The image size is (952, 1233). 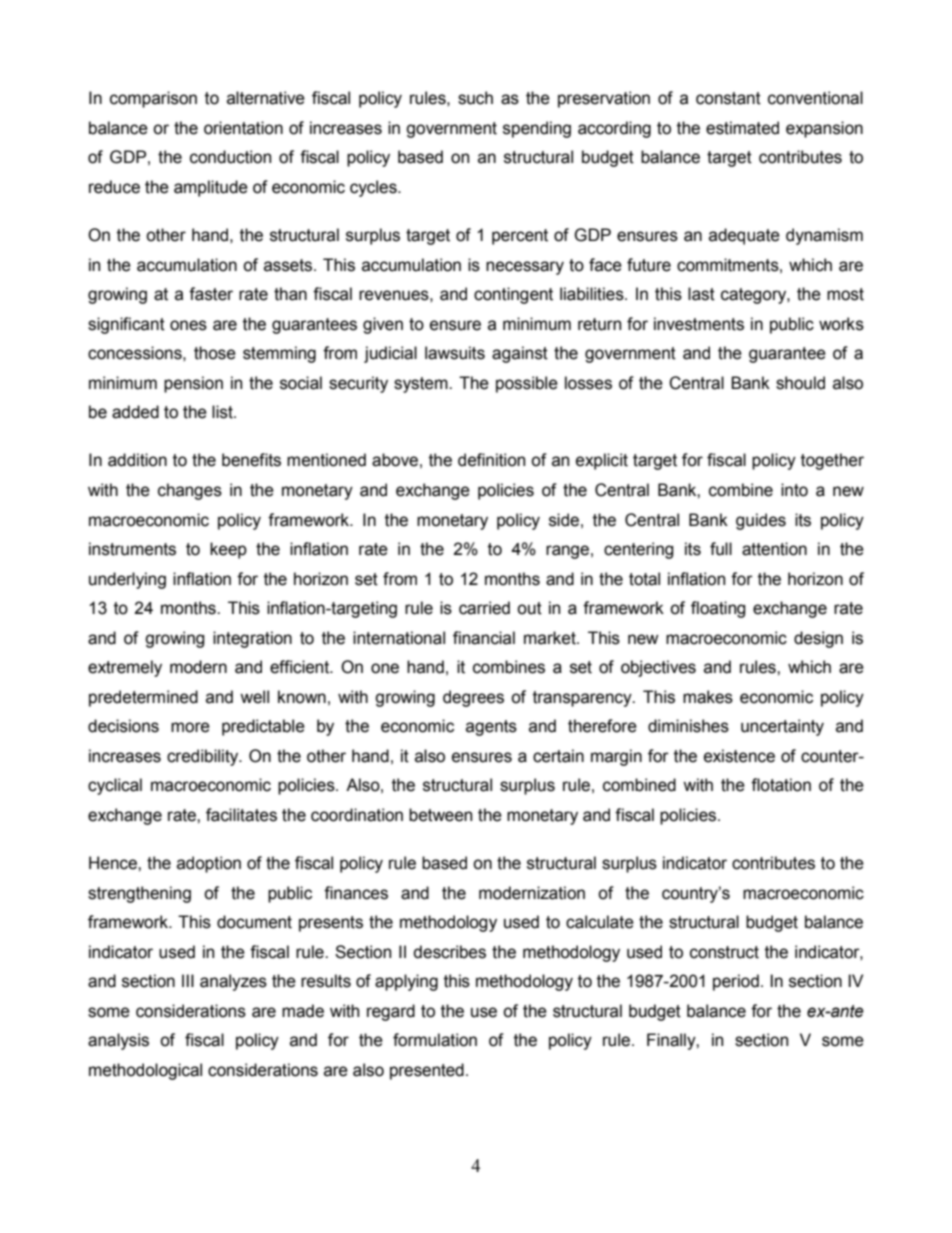 What do you see at coordinates (742, 128) in the document?
I see `estimated` at bounding box center [742, 128].
